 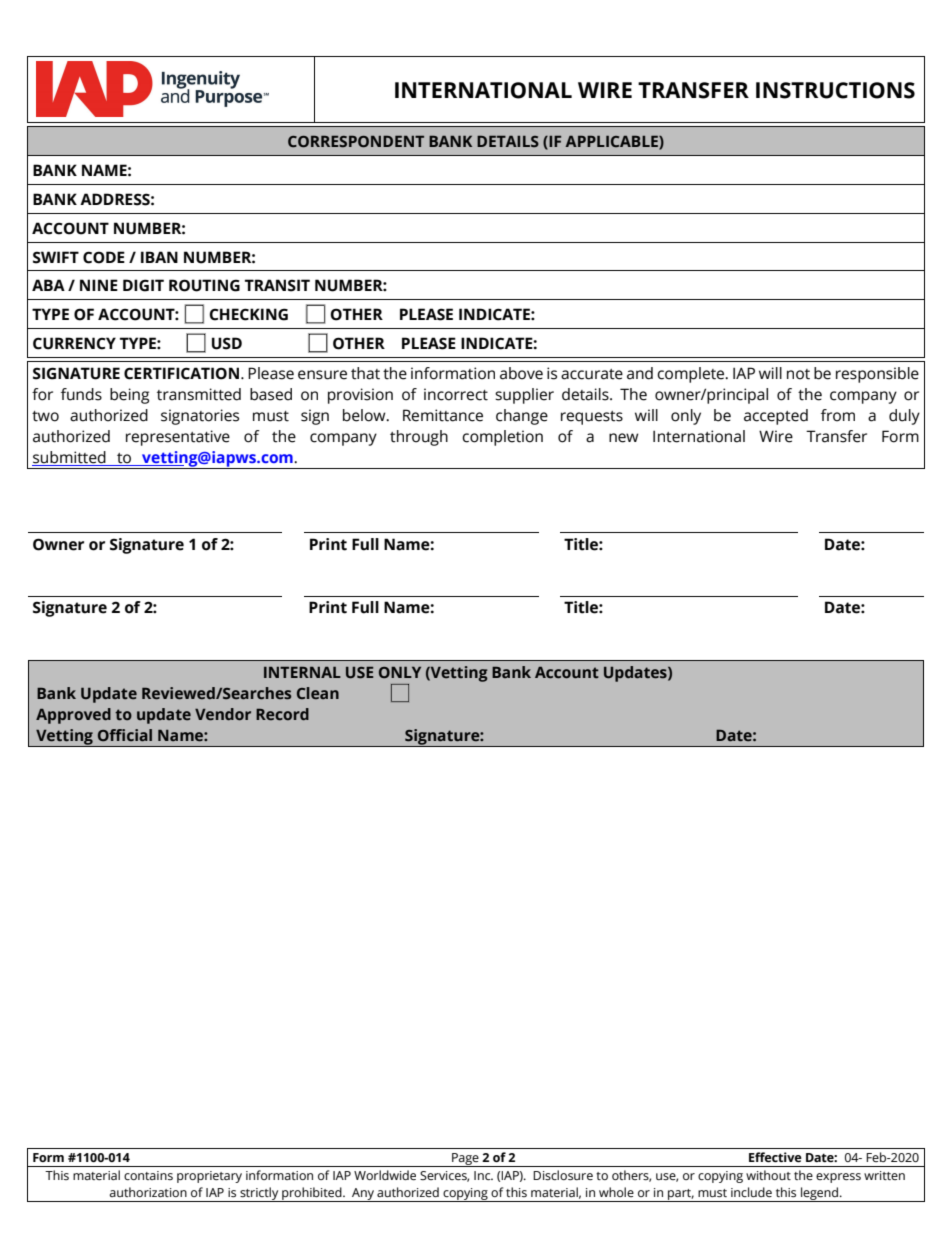 What do you see at coordinates (178, 438) in the screenshot?
I see `representative` at bounding box center [178, 438].
